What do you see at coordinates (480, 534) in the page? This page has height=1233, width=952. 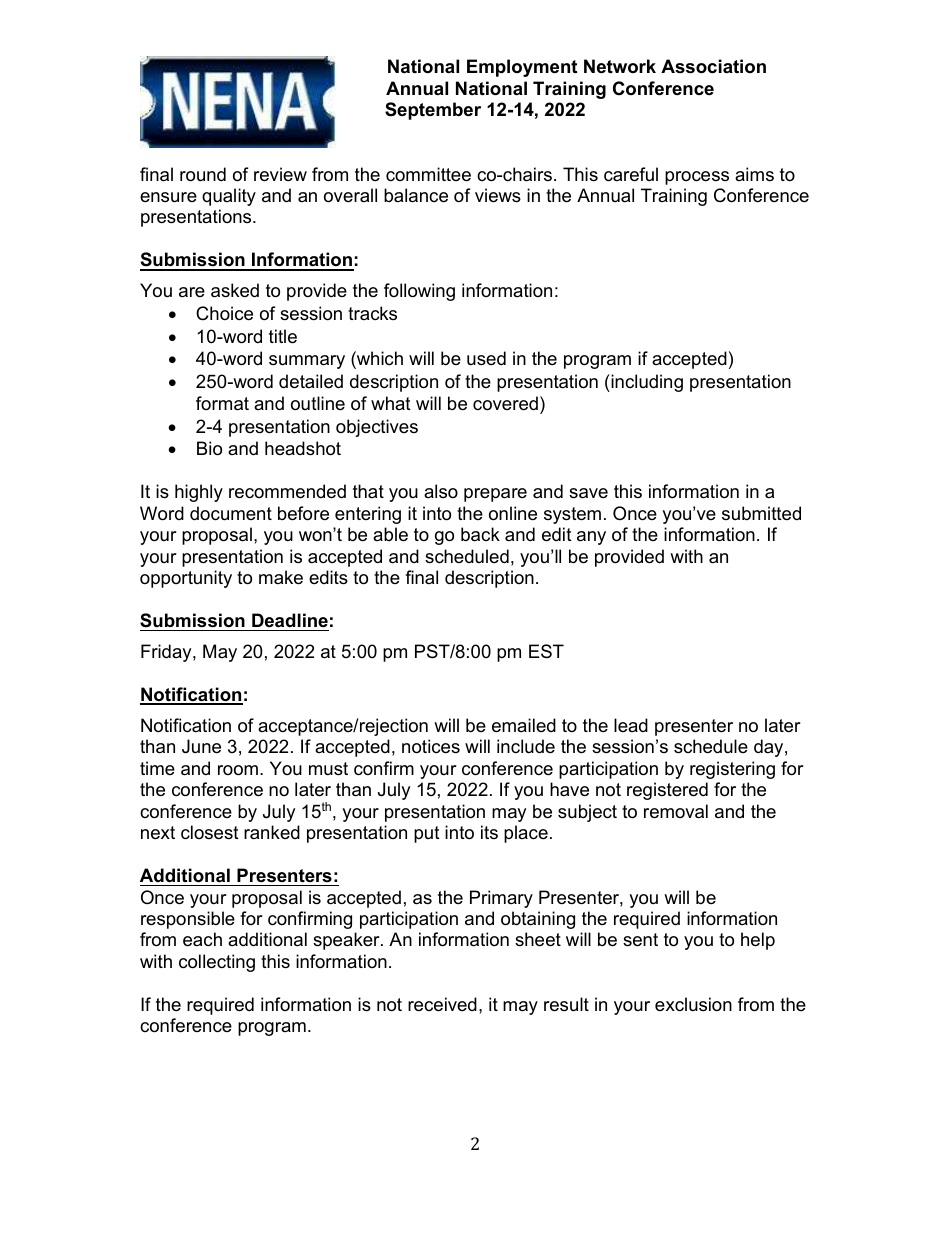 I see `back` at bounding box center [480, 534].
